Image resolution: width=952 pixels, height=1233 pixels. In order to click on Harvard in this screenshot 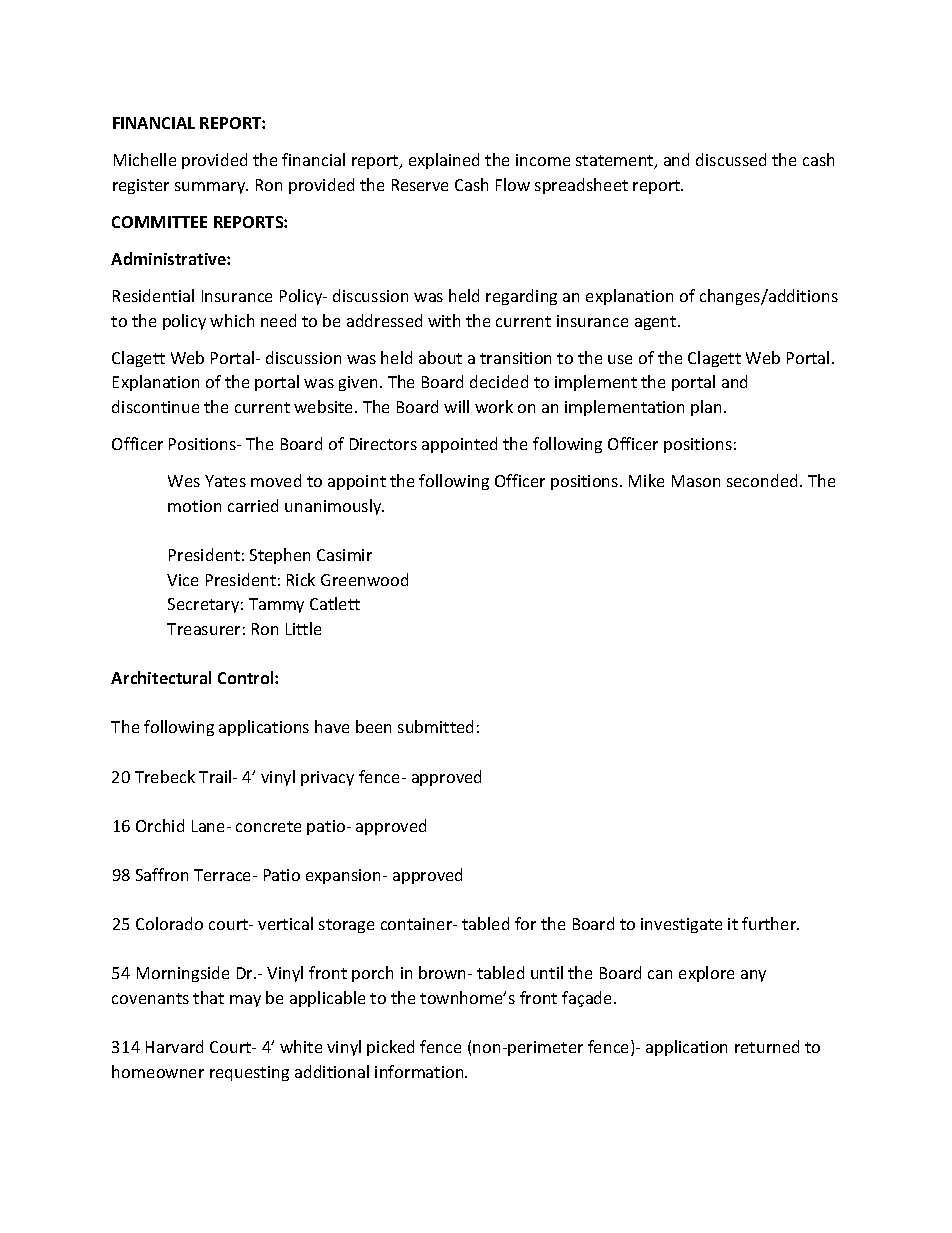, I will do `click(174, 1046)`.
